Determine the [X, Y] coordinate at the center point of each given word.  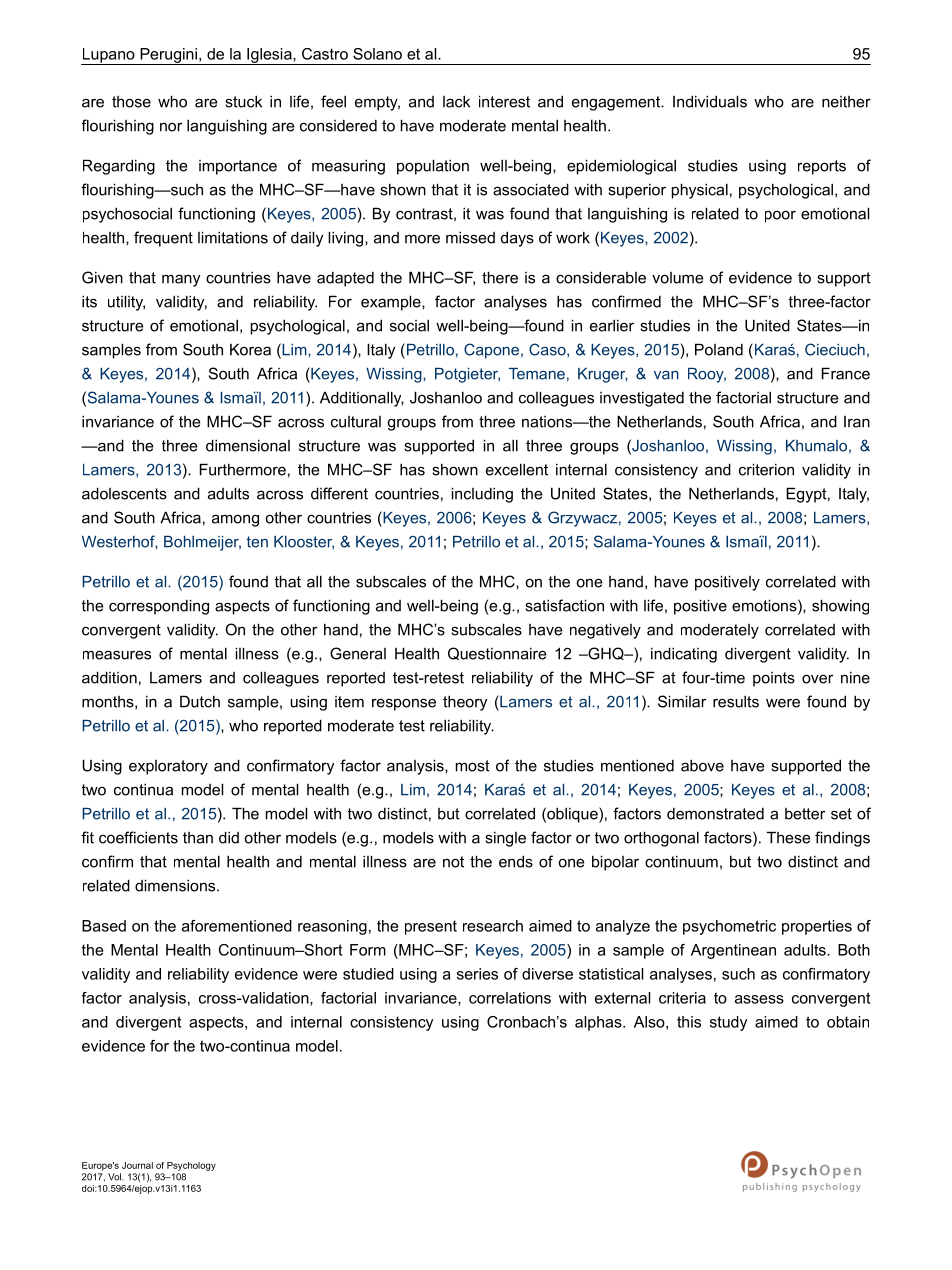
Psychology [191, 1166]
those [131, 102]
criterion [766, 469]
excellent [517, 469]
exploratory [168, 767]
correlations [510, 998]
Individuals [710, 101]
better [805, 814]
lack [456, 101]
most [473, 766]
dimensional [248, 445]
